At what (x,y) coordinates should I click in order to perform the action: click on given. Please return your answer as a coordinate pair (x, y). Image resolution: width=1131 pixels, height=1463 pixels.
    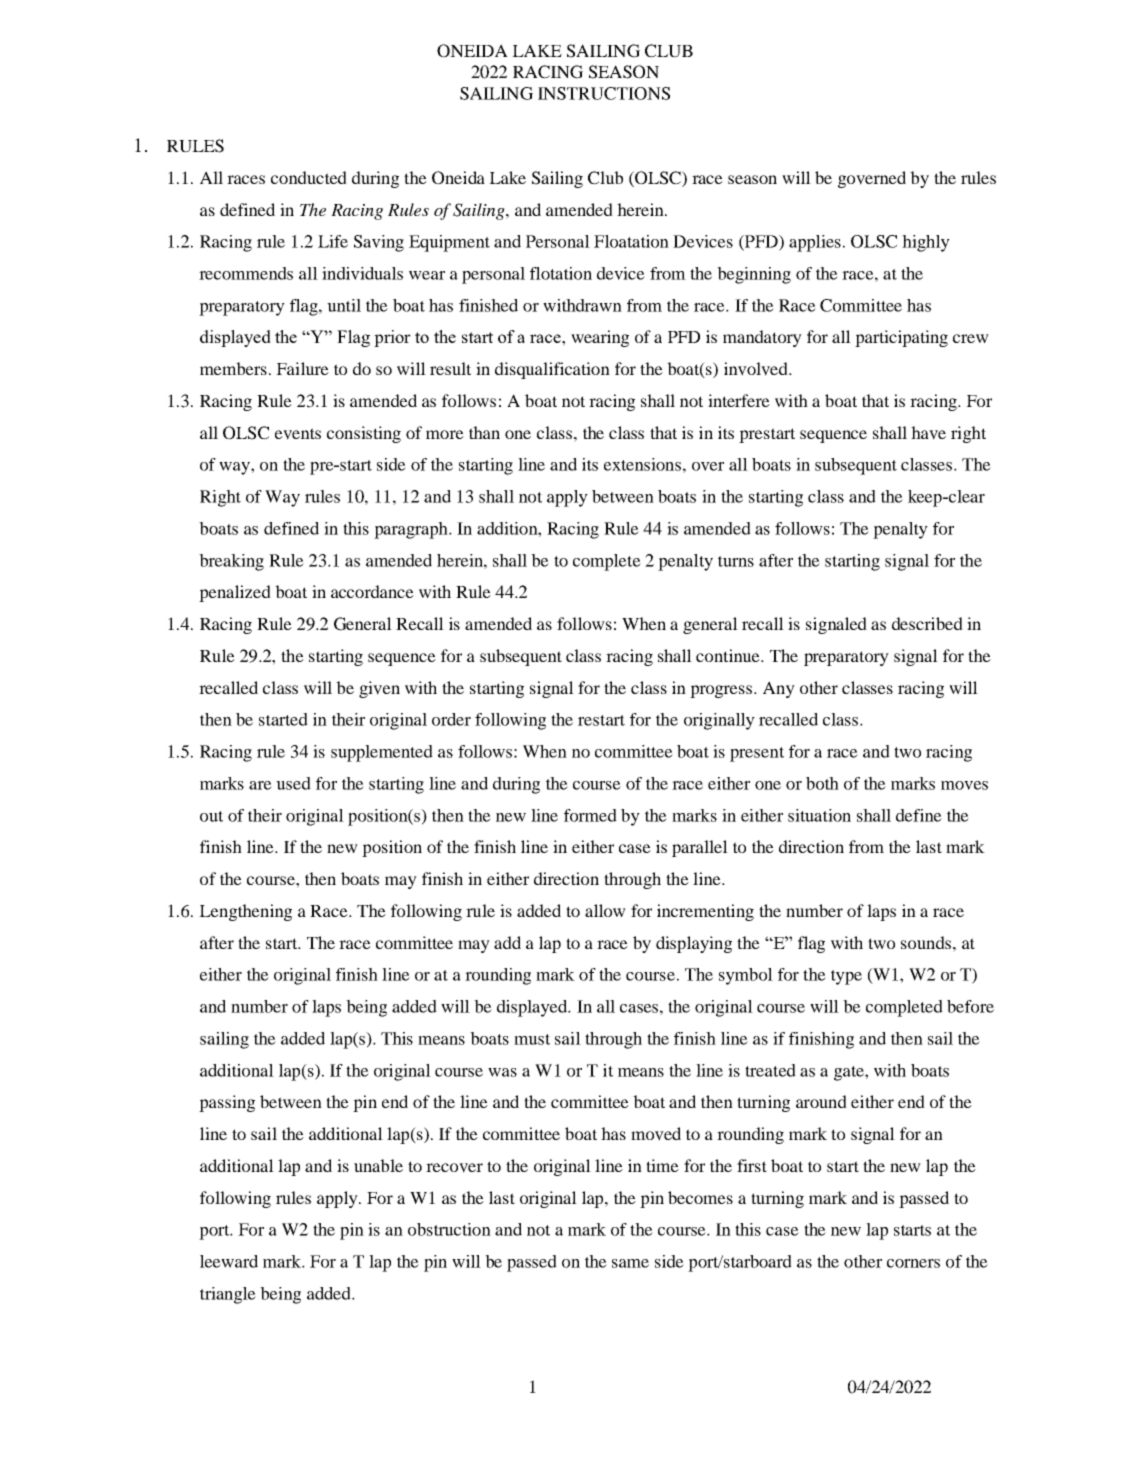
    Looking at the image, I should click on (379, 689).
